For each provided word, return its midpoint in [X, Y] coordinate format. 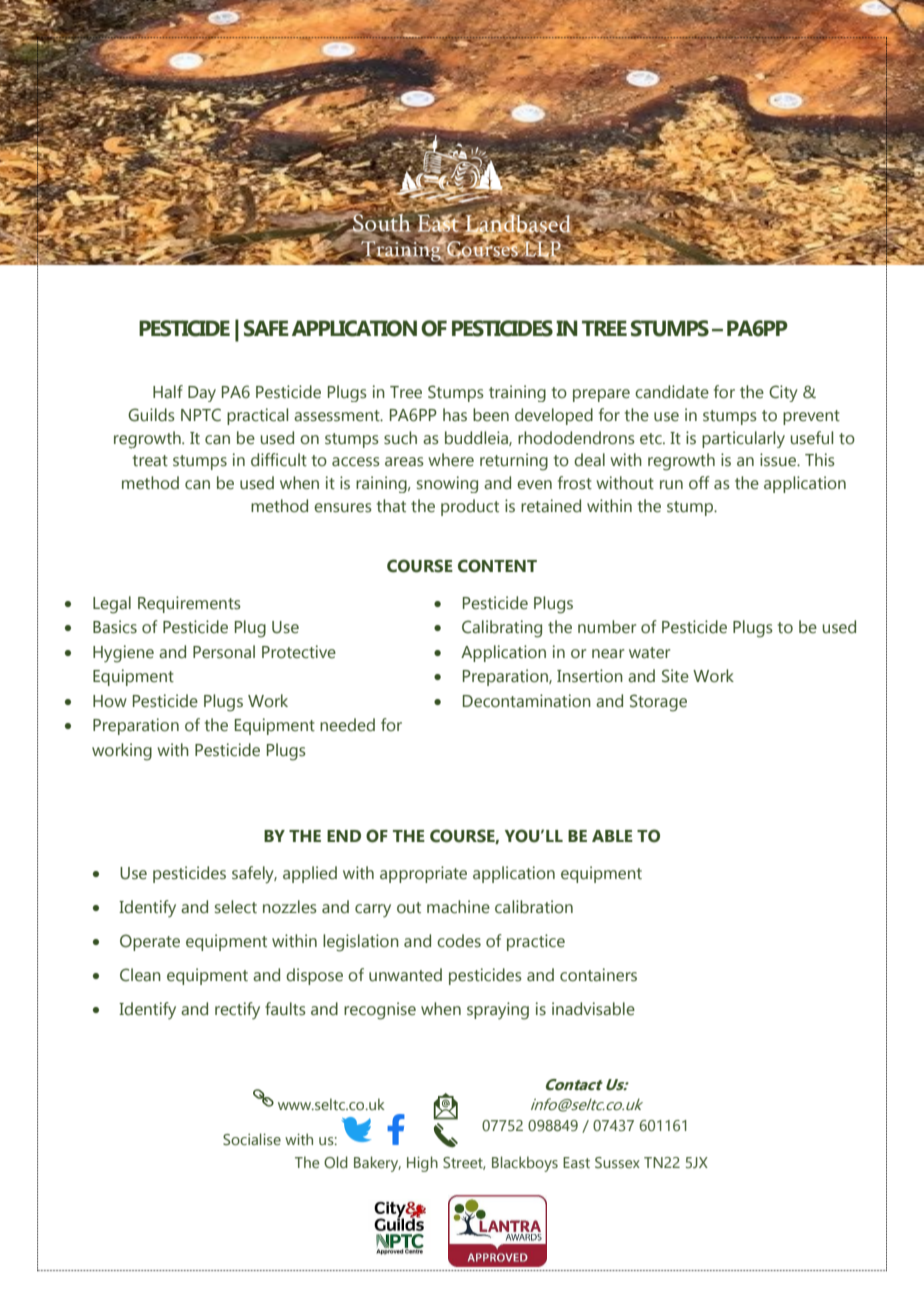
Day [202, 394]
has [455, 415]
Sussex [617, 1162]
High [422, 1164]
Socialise [252, 1139]
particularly [743, 439]
